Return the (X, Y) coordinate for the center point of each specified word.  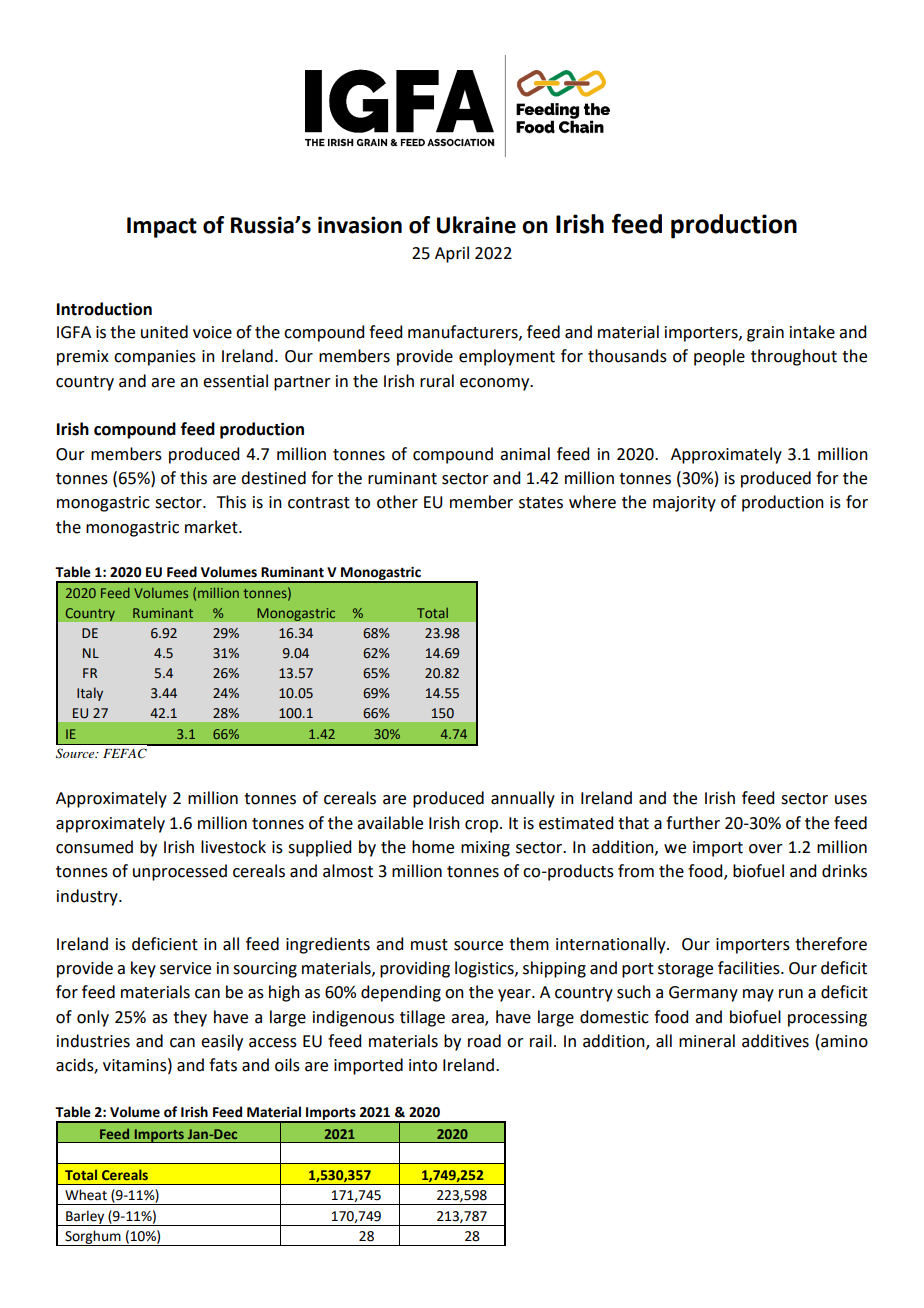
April (452, 254)
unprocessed (180, 872)
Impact (162, 227)
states (541, 503)
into (423, 1065)
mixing (485, 849)
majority (684, 504)
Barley (85, 1218)
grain (765, 334)
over (766, 849)
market (212, 527)
